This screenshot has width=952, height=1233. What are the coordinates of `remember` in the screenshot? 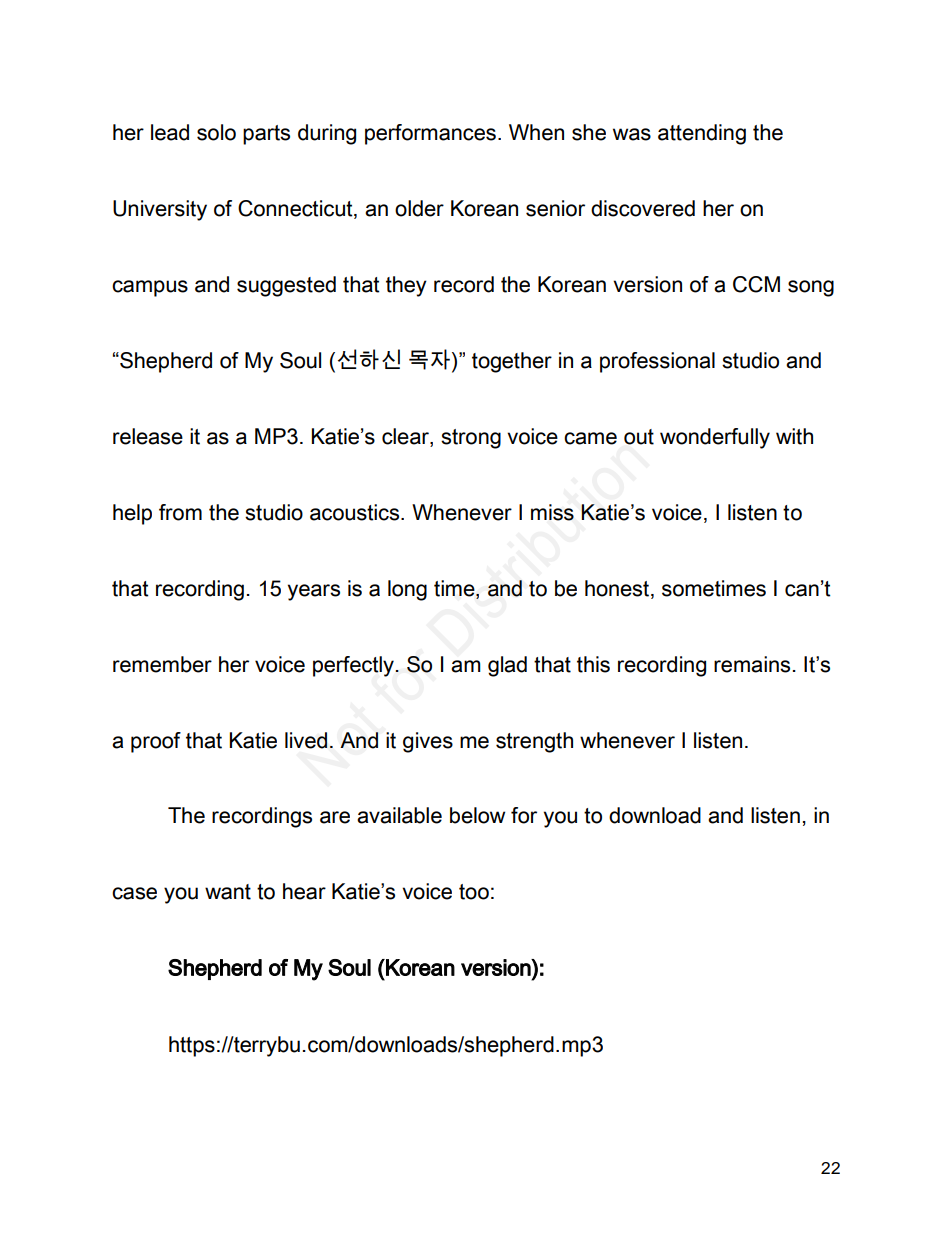 It's located at (162, 664).
